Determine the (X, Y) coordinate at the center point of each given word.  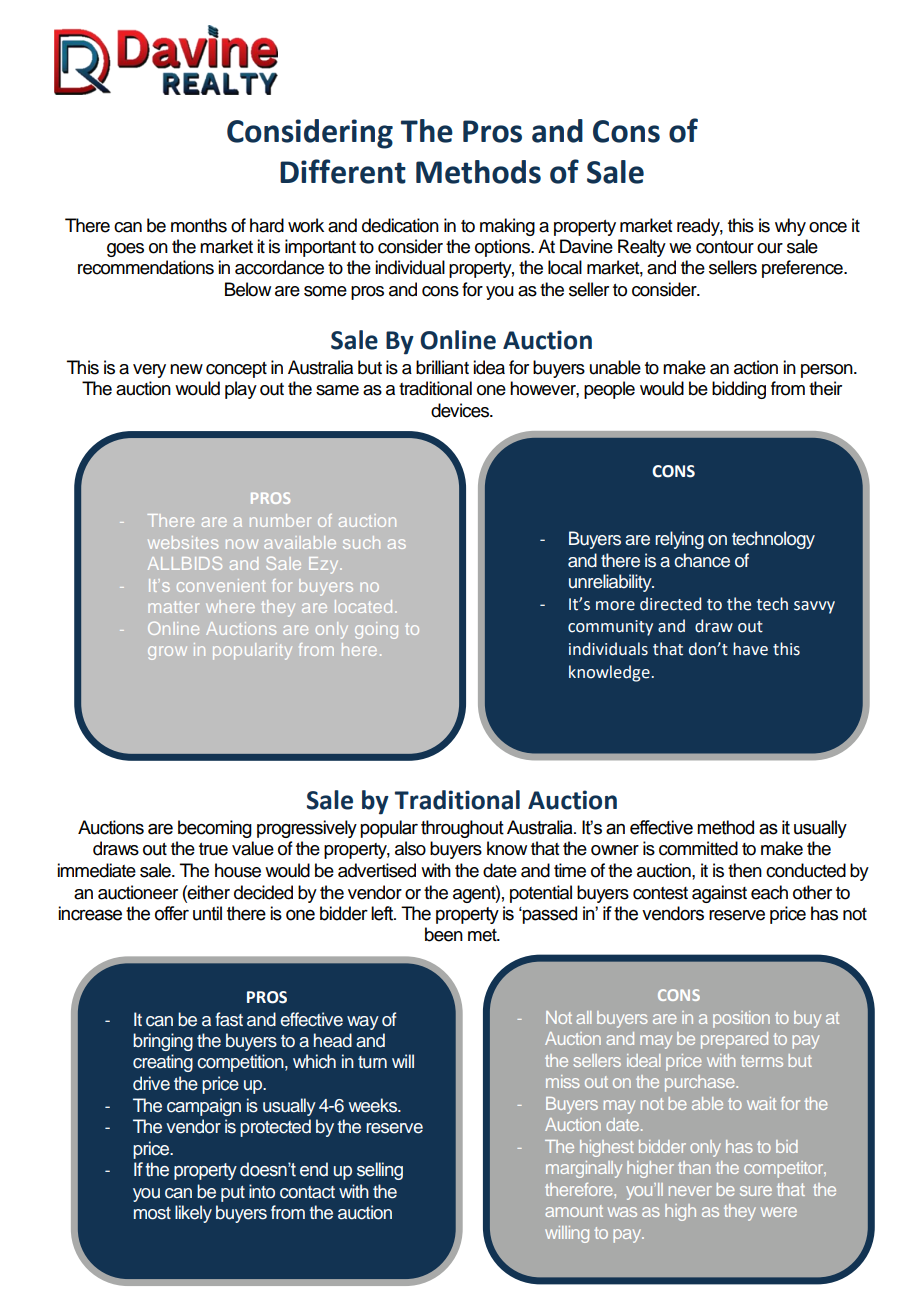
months (199, 225)
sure (756, 1191)
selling (380, 1171)
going (376, 630)
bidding (739, 390)
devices (461, 410)
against (719, 894)
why (790, 227)
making (507, 227)
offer (172, 913)
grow (167, 653)
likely (193, 1214)
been (444, 934)
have (750, 649)
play (241, 390)
